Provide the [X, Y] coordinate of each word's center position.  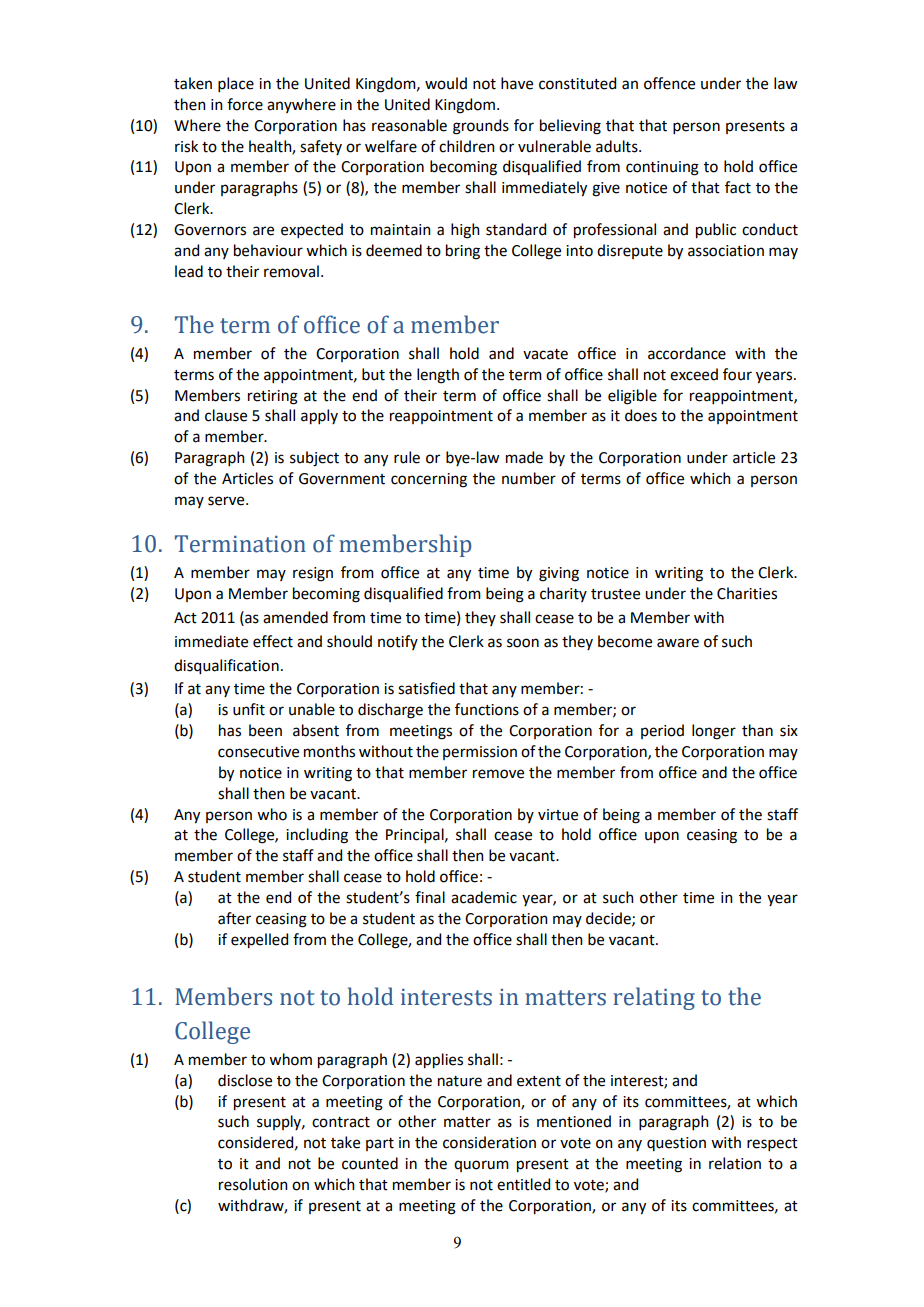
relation [735, 1163]
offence [669, 83]
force [245, 104]
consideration [489, 1142]
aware [678, 643]
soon [523, 643]
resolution [253, 1184]
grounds [481, 127]
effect [273, 641]
